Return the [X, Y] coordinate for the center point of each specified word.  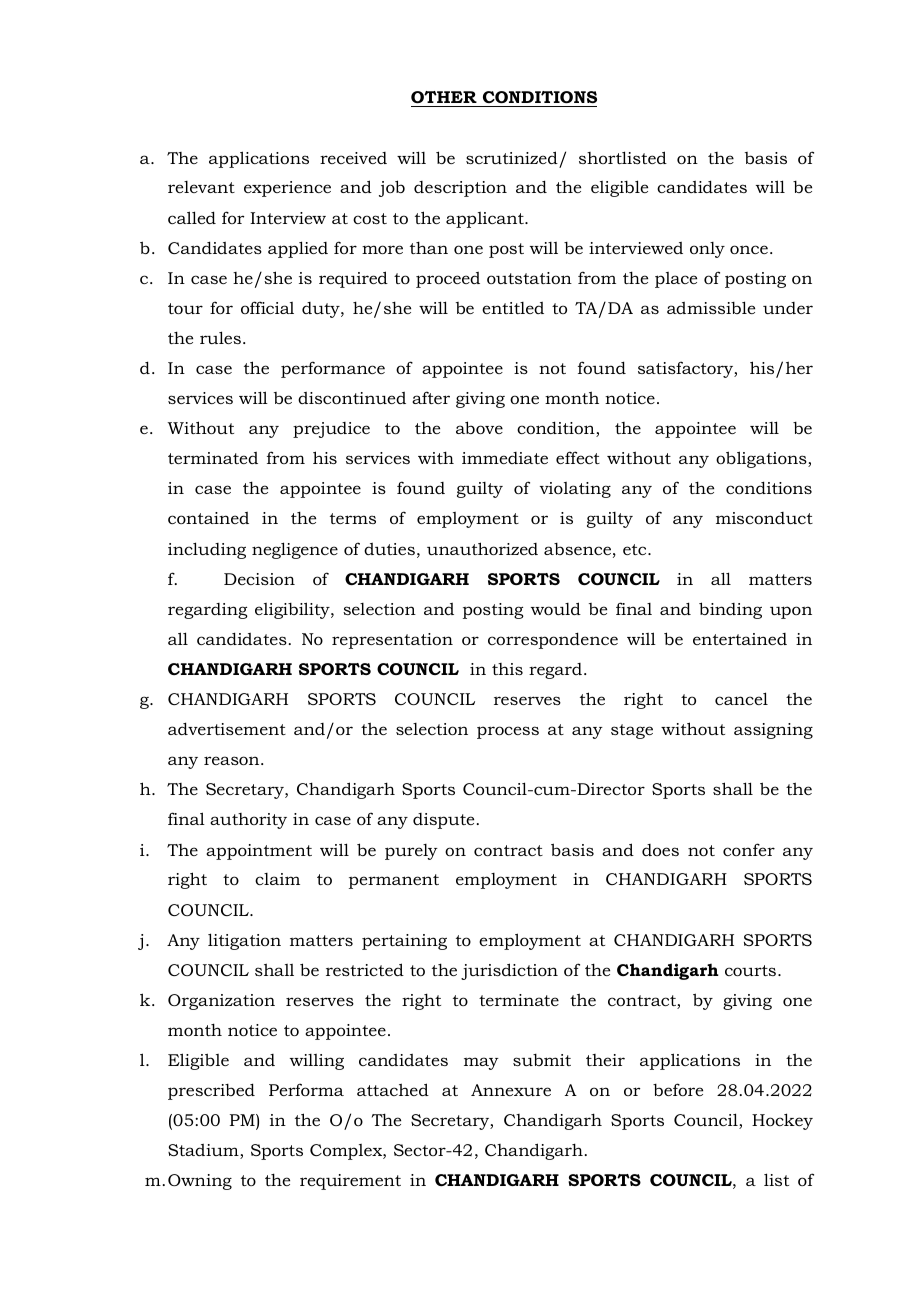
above [479, 427]
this [507, 669]
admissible [711, 307]
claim [277, 879]
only [707, 250]
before [678, 1089]
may [481, 1063]
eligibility [293, 610]
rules [220, 337]
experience [287, 189]
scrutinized [512, 157]
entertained [740, 639]
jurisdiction [509, 971]
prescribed [211, 1091]
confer [749, 849]
